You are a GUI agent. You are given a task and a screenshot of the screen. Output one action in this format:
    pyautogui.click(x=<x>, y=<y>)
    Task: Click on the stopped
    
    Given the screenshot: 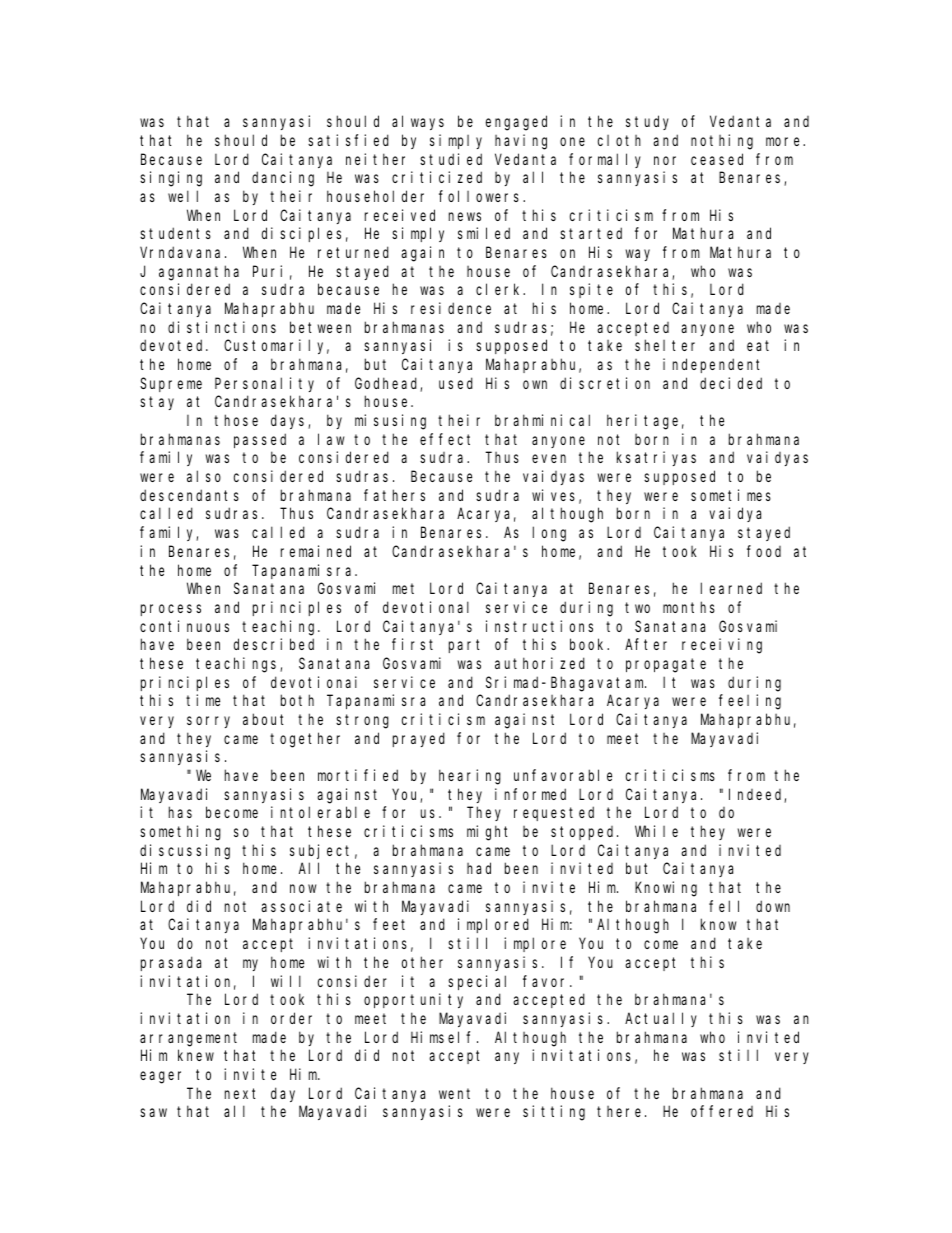 What is the action you would take?
    pyautogui.click(x=584, y=833)
